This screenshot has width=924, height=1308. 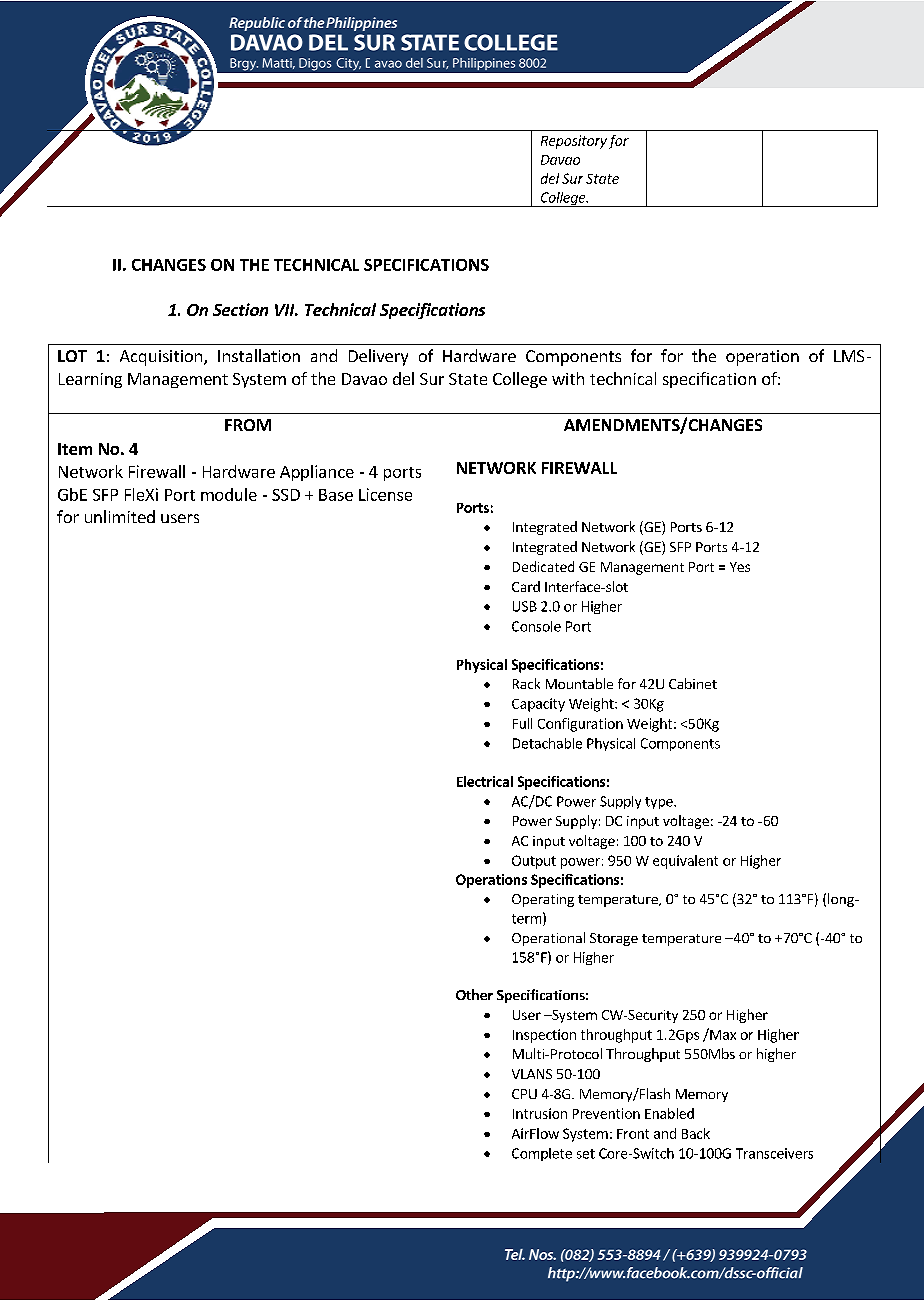 I want to click on Full, so click(x=522, y=723).
